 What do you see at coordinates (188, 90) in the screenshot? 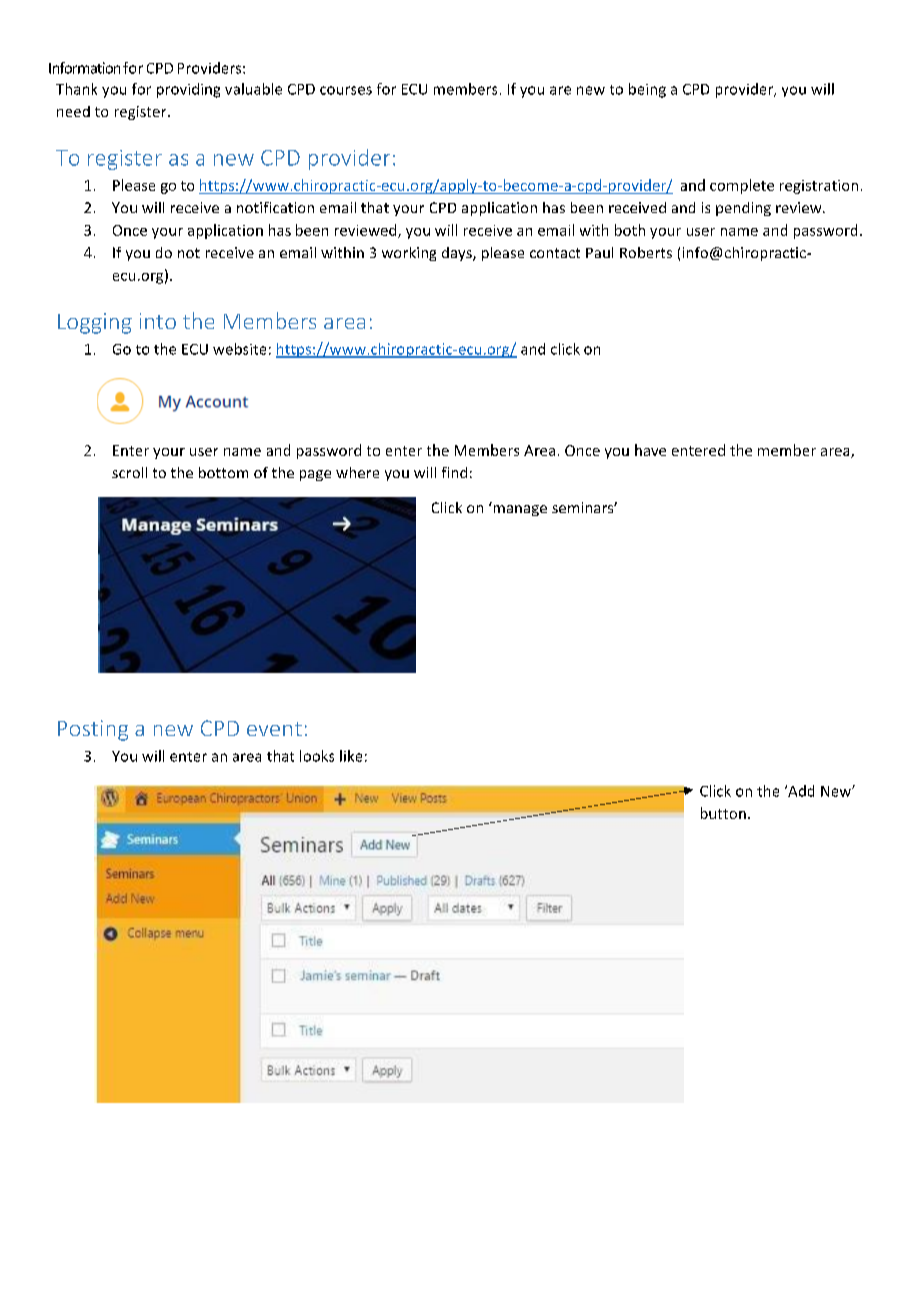
I see `providing` at bounding box center [188, 90].
